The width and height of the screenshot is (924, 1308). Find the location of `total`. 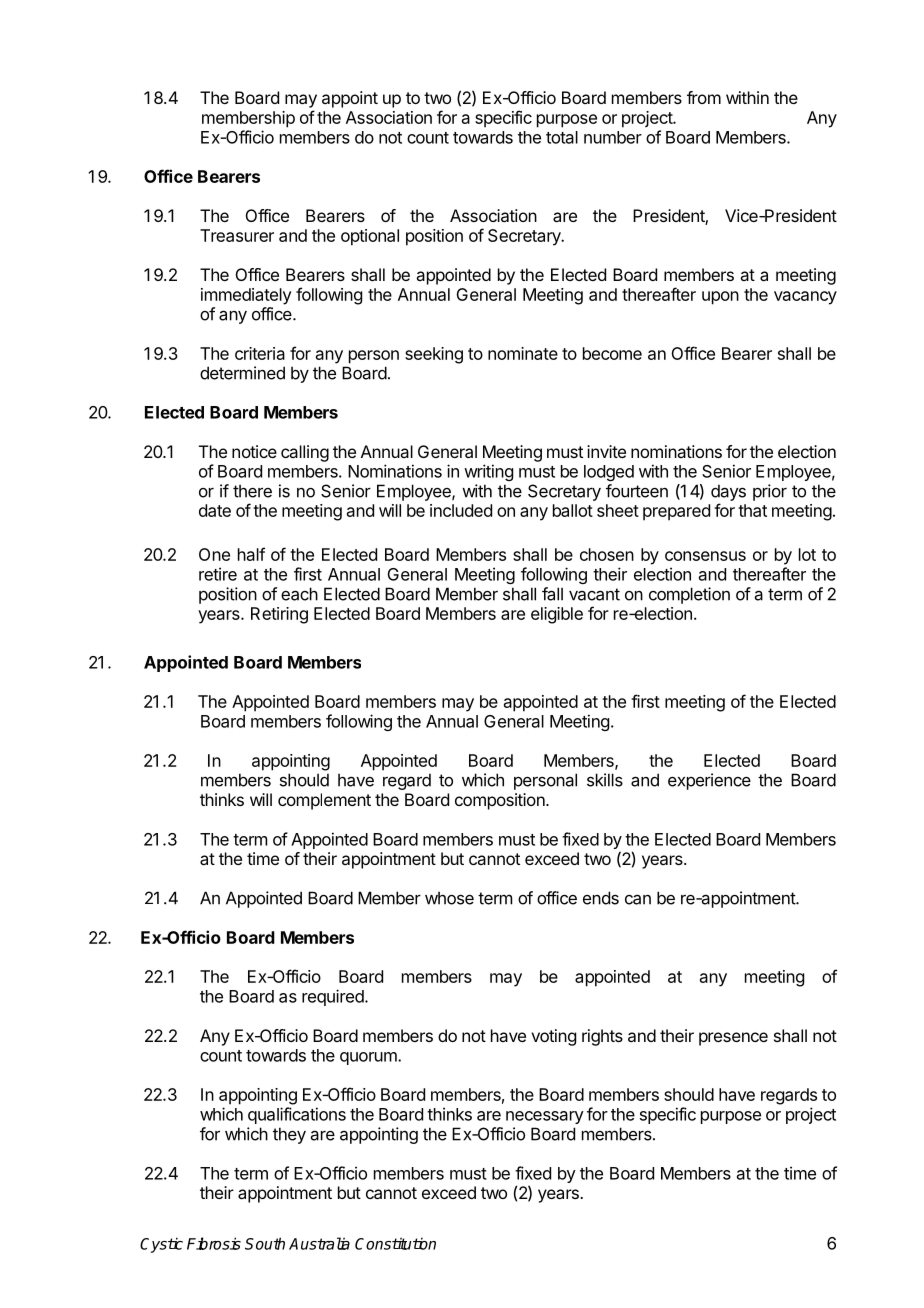

total is located at coordinates (562, 137).
